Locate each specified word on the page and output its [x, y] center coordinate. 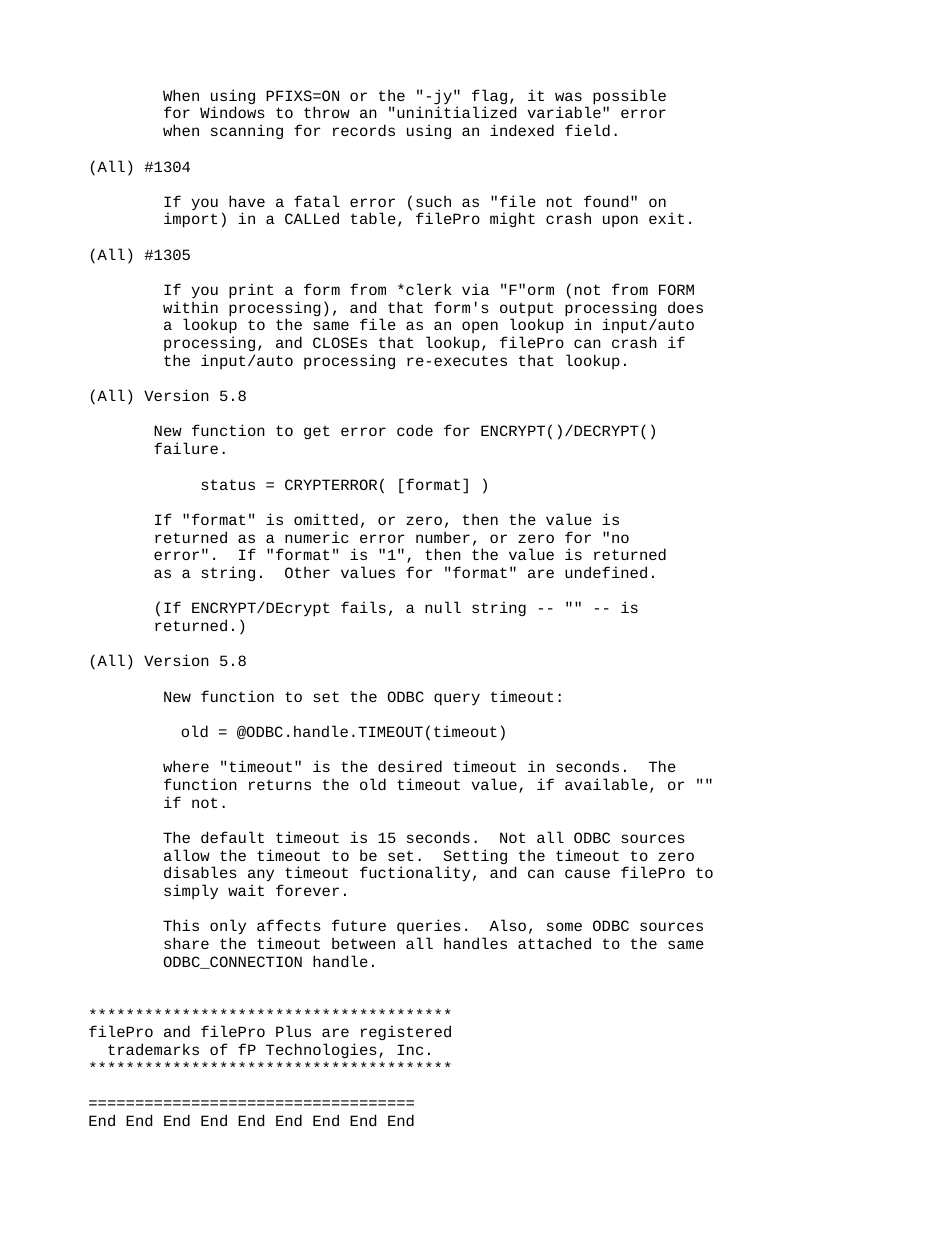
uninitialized [457, 112]
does [685, 307]
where [186, 766]
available [606, 784]
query [457, 699]
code [415, 430]
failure [186, 448]
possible [629, 98]
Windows [232, 112]
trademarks [153, 1049]
